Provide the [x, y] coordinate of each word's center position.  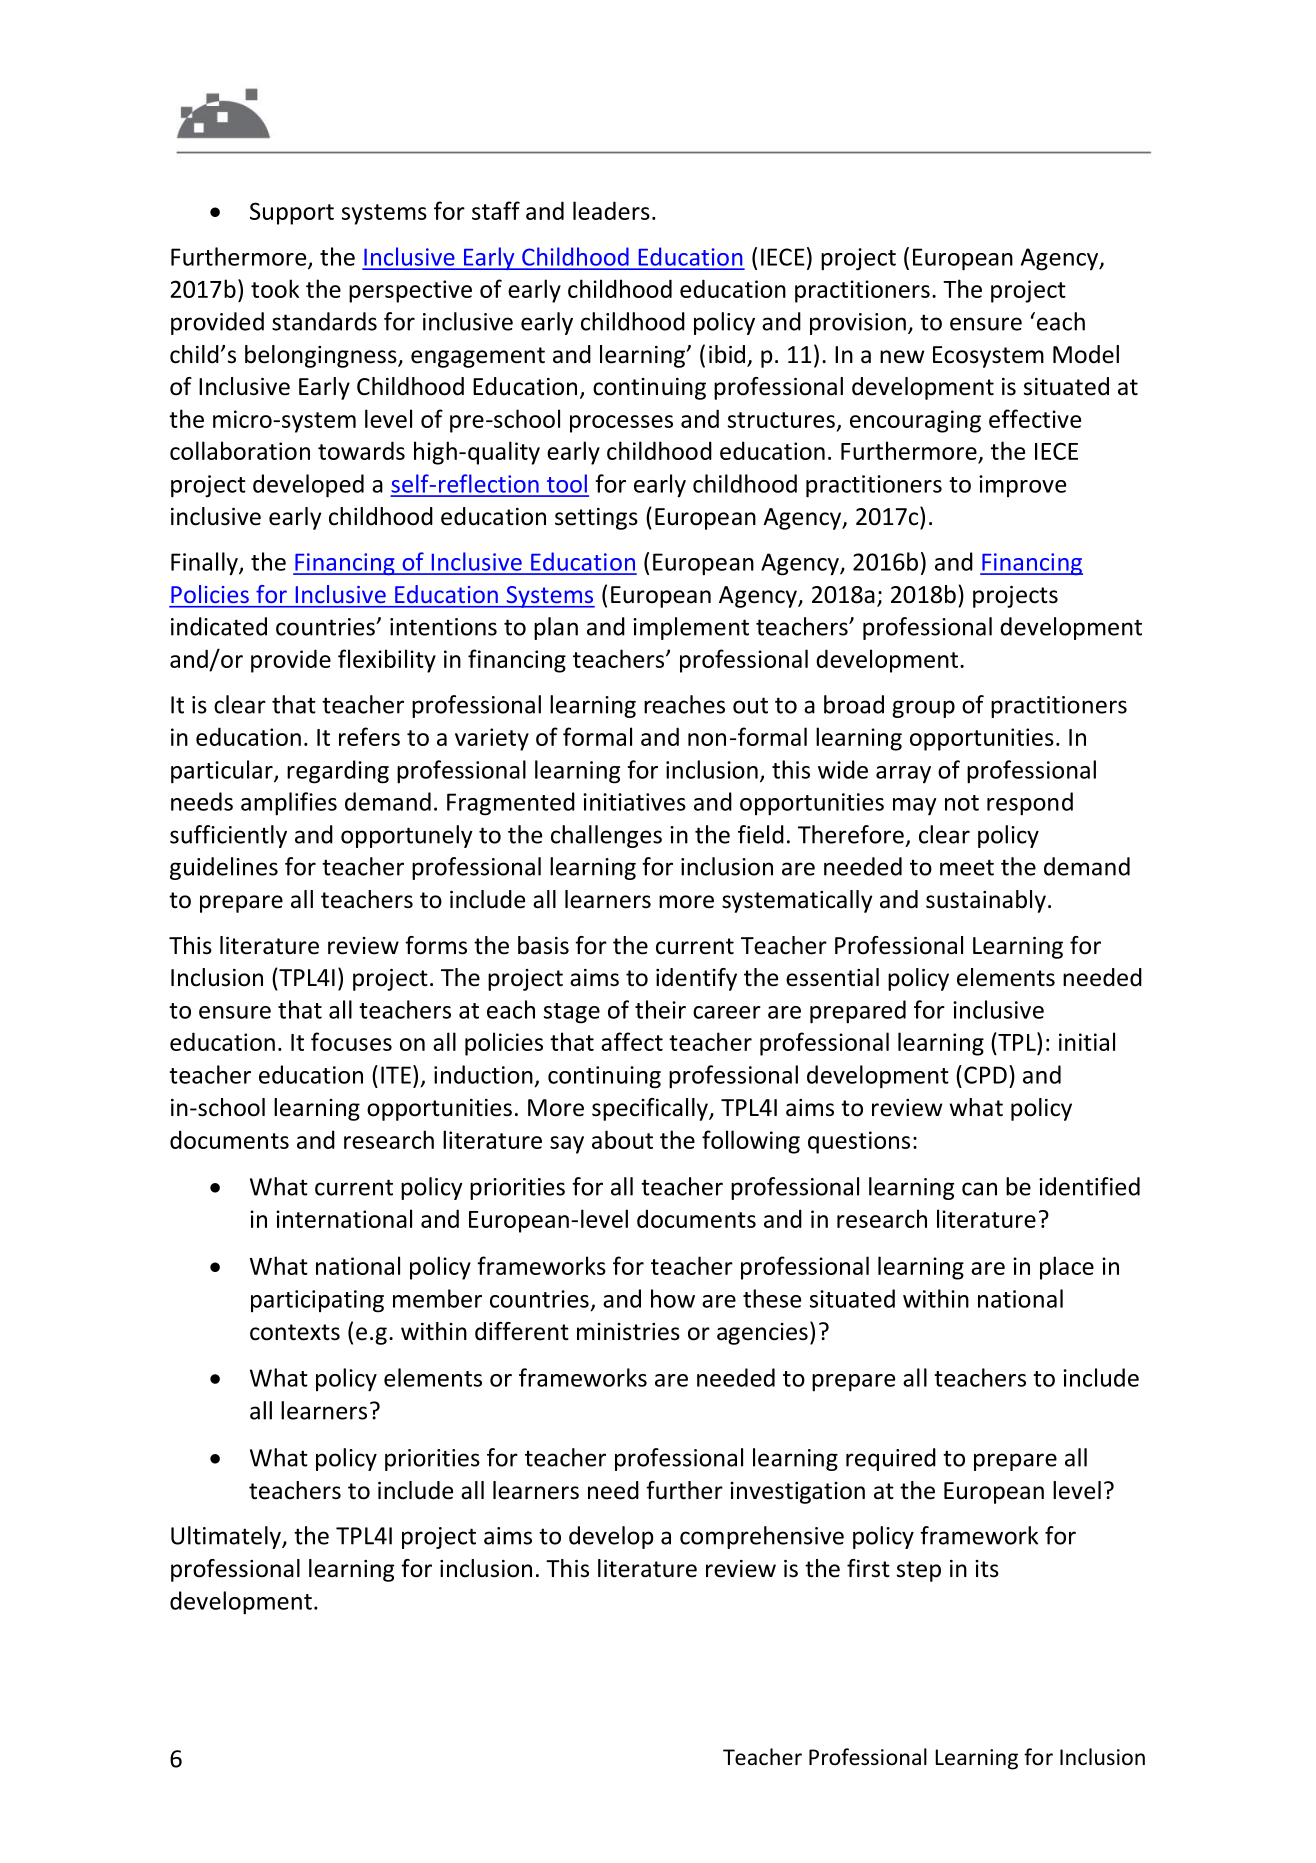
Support [292, 213]
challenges [606, 836]
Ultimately [227, 1537]
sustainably [986, 901]
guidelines [224, 868]
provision [858, 324]
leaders [611, 210]
